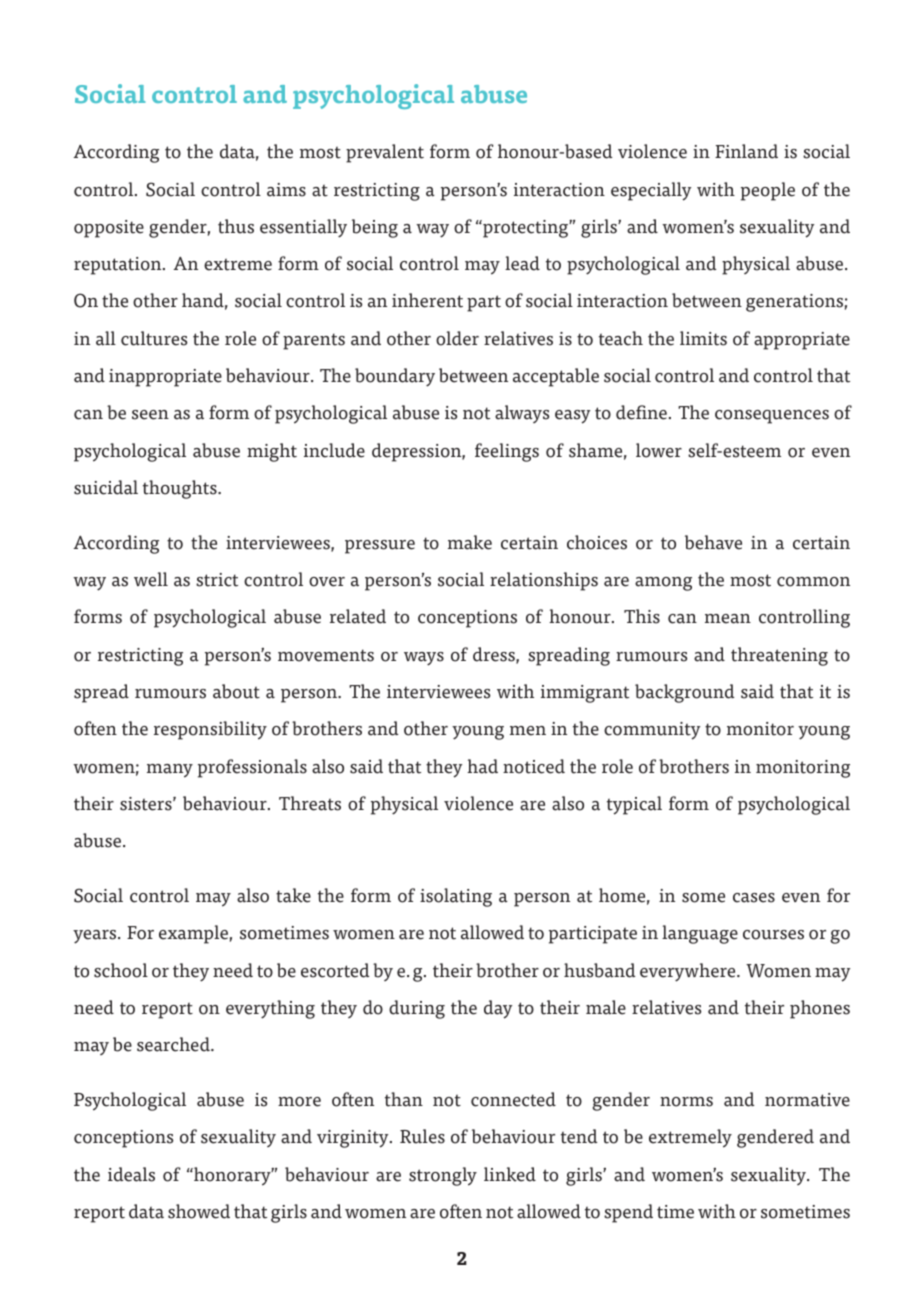 The width and height of the screenshot is (924, 1308). What do you see at coordinates (121, 970) in the screenshot?
I see `school` at bounding box center [121, 970].
